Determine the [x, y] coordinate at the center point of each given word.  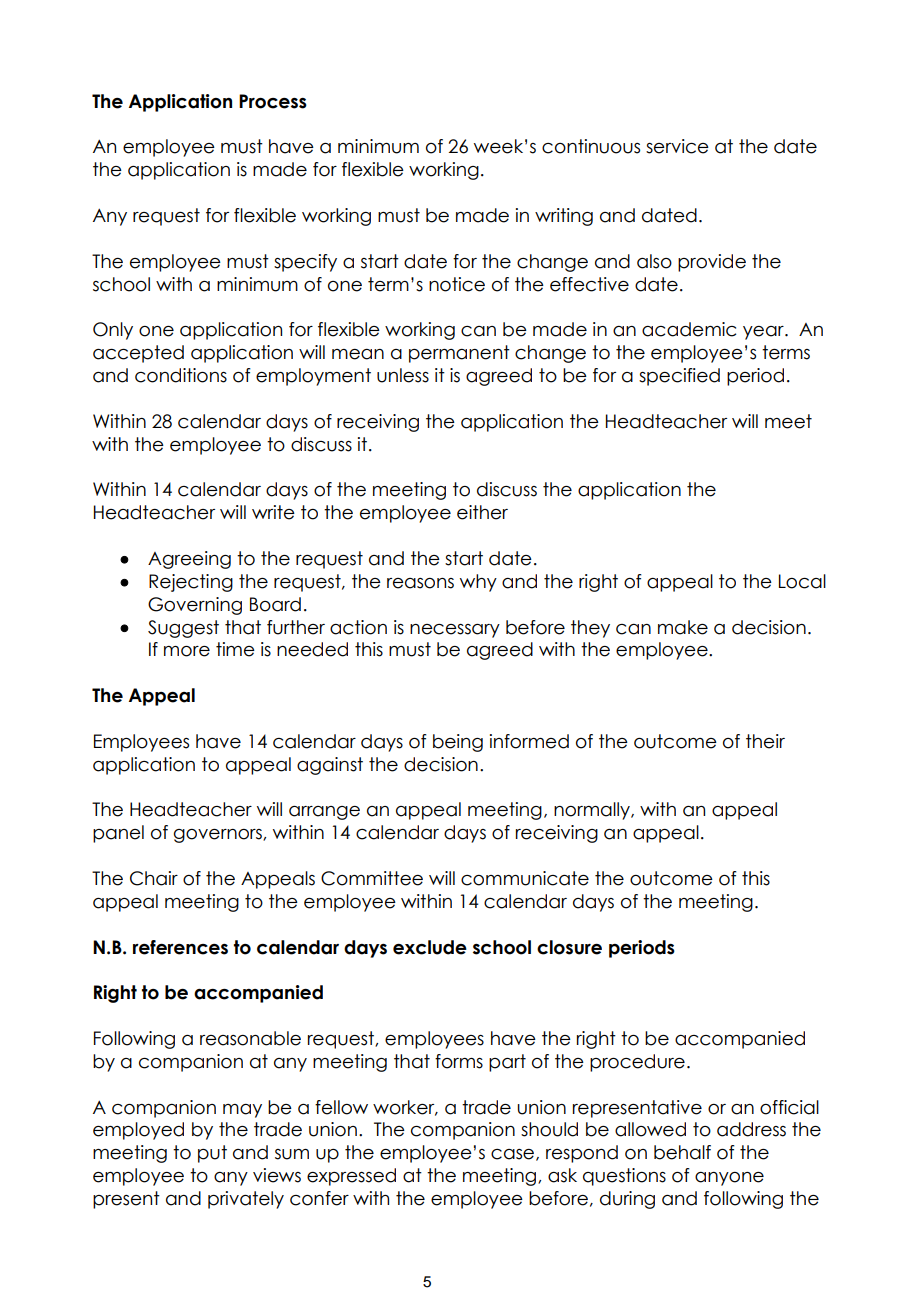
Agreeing [189, 560]
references [180, 947]
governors [219, 836]
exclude [430, 947]
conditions [181, 375]
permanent [459, 354]
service [677, 146]
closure [569, 947]
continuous [591, 146]
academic [689, 329]
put [212, 1154]
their [765, 741]
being [458, 743]
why [478, 583]
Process [273, 101]
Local [802, 581]
